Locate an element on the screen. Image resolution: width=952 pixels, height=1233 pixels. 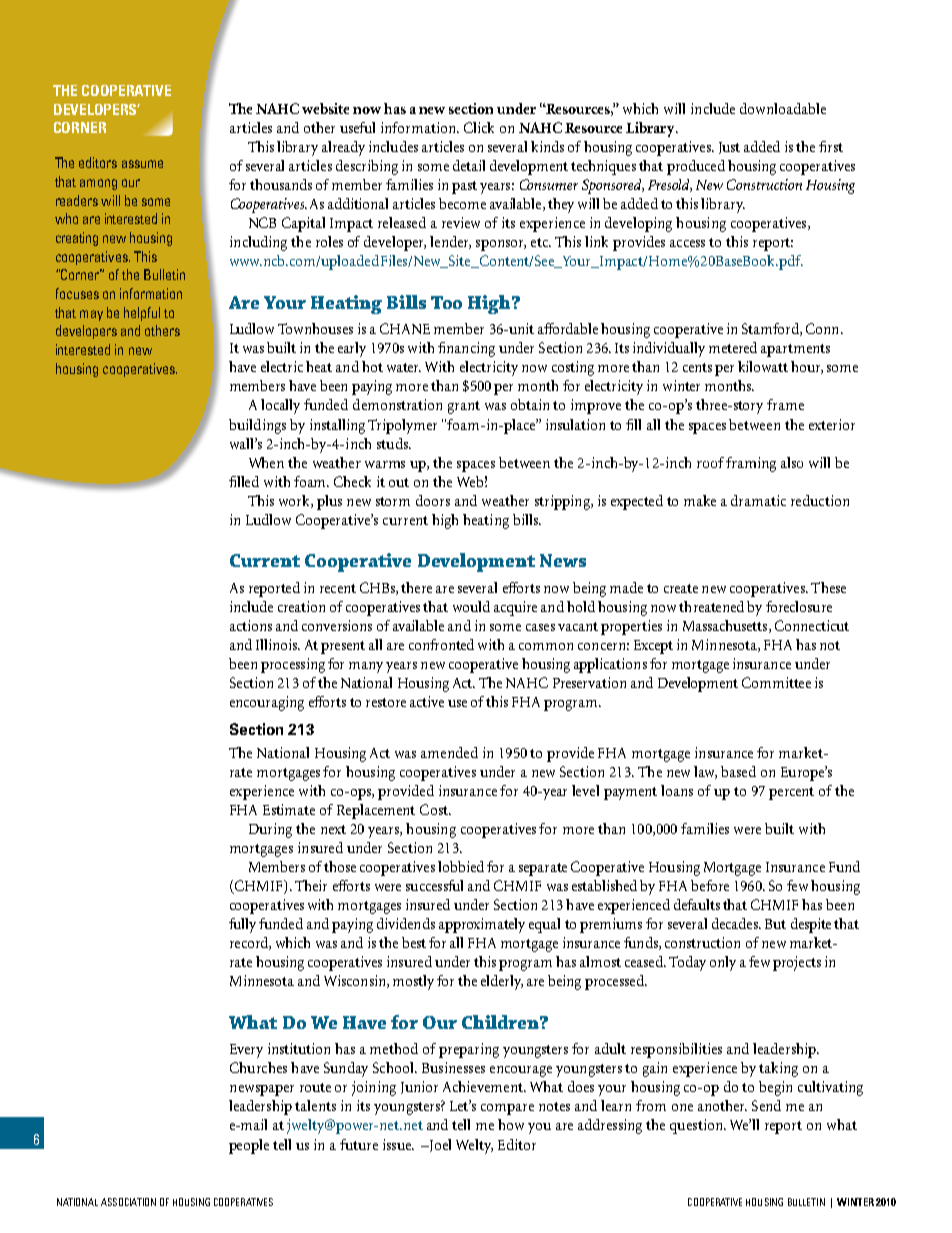
Click is located at coordinates (479, 127).
